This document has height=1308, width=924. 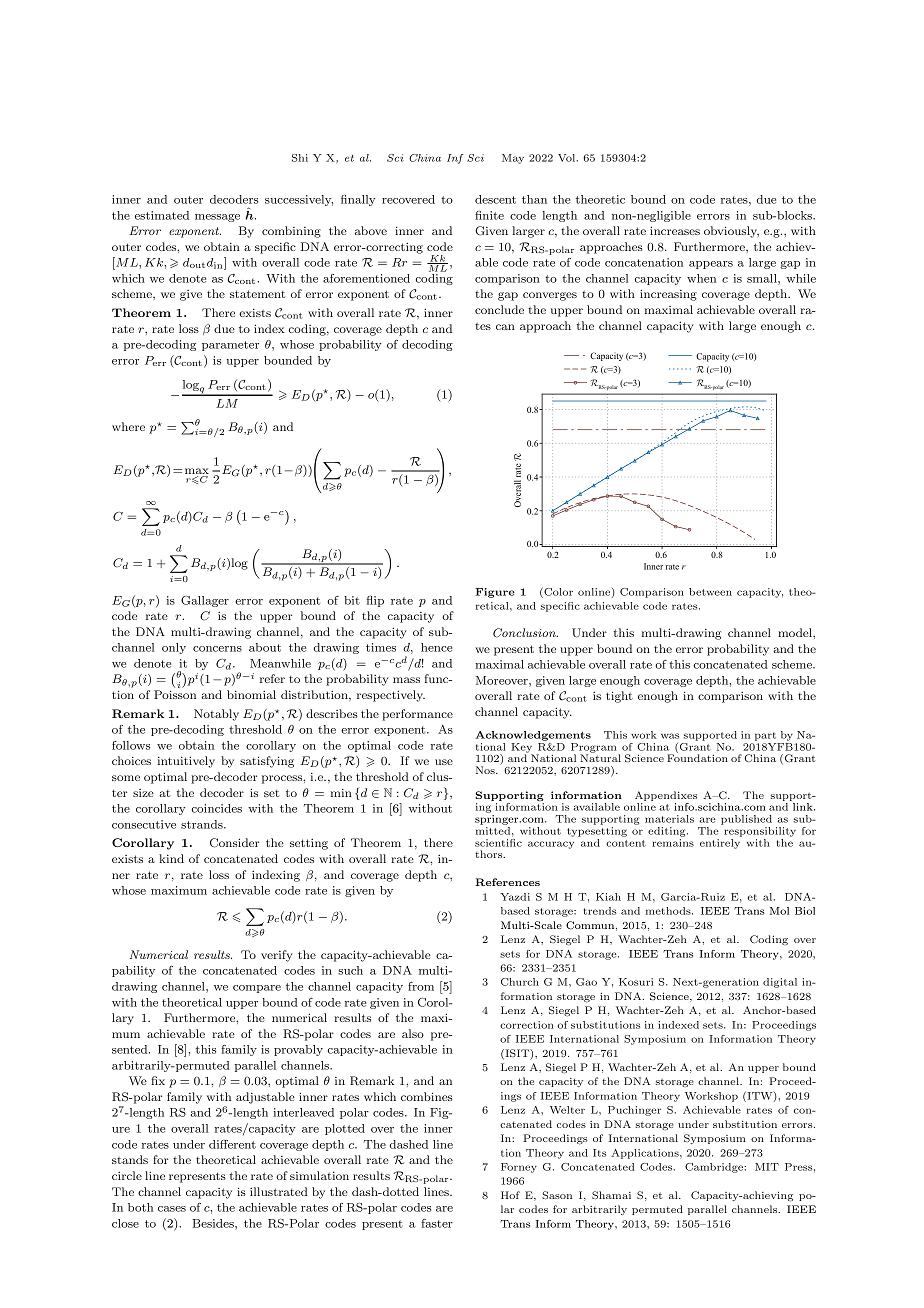 I want to click on Hof, so click(x=510, y=1195).
